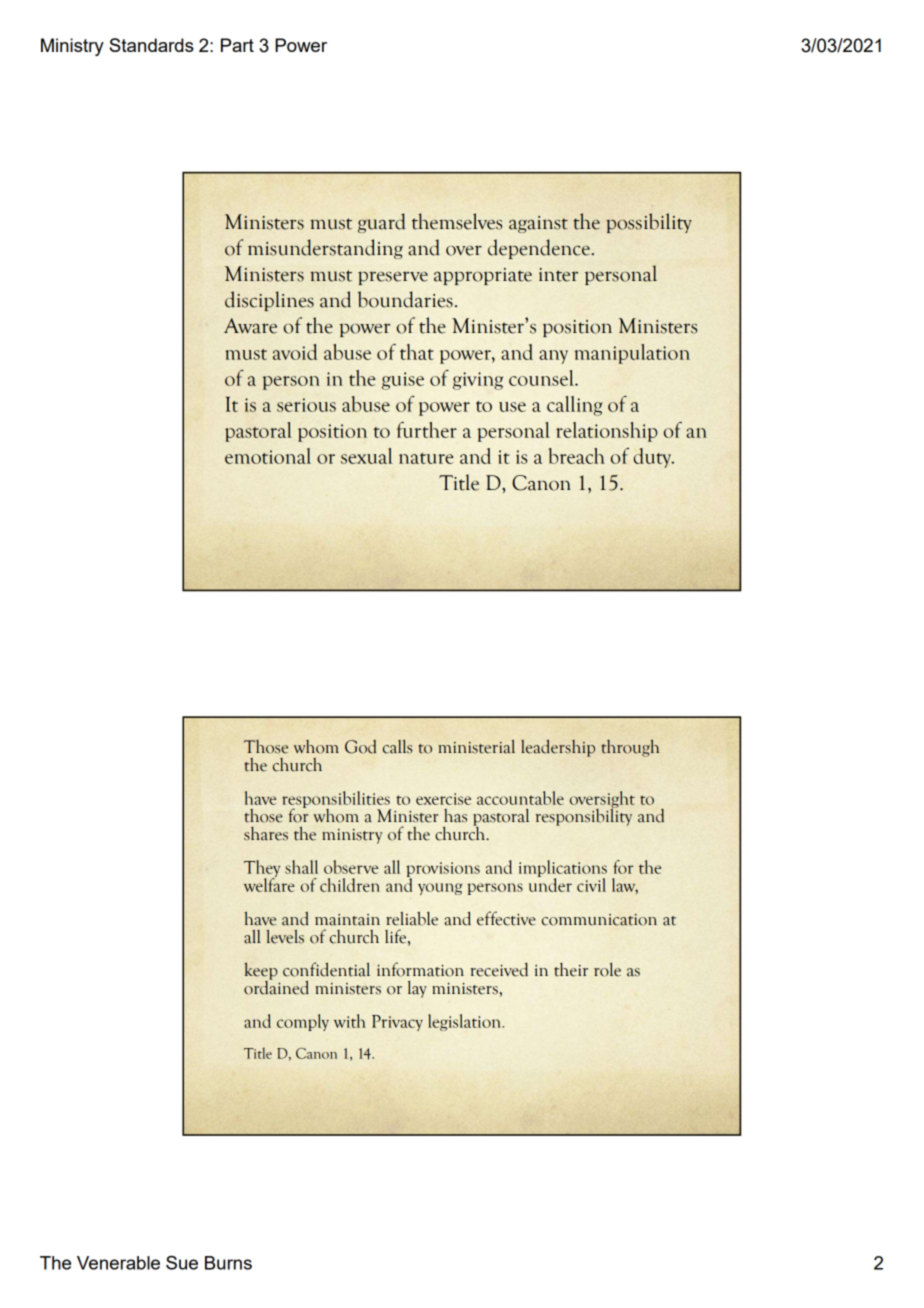 Image resolution: width=924 pixels, height=1308 pixels. What do you see at coordinates (228, 1263) in the screenshot?
I see `Burns` at bounding box center [228, 1263].
